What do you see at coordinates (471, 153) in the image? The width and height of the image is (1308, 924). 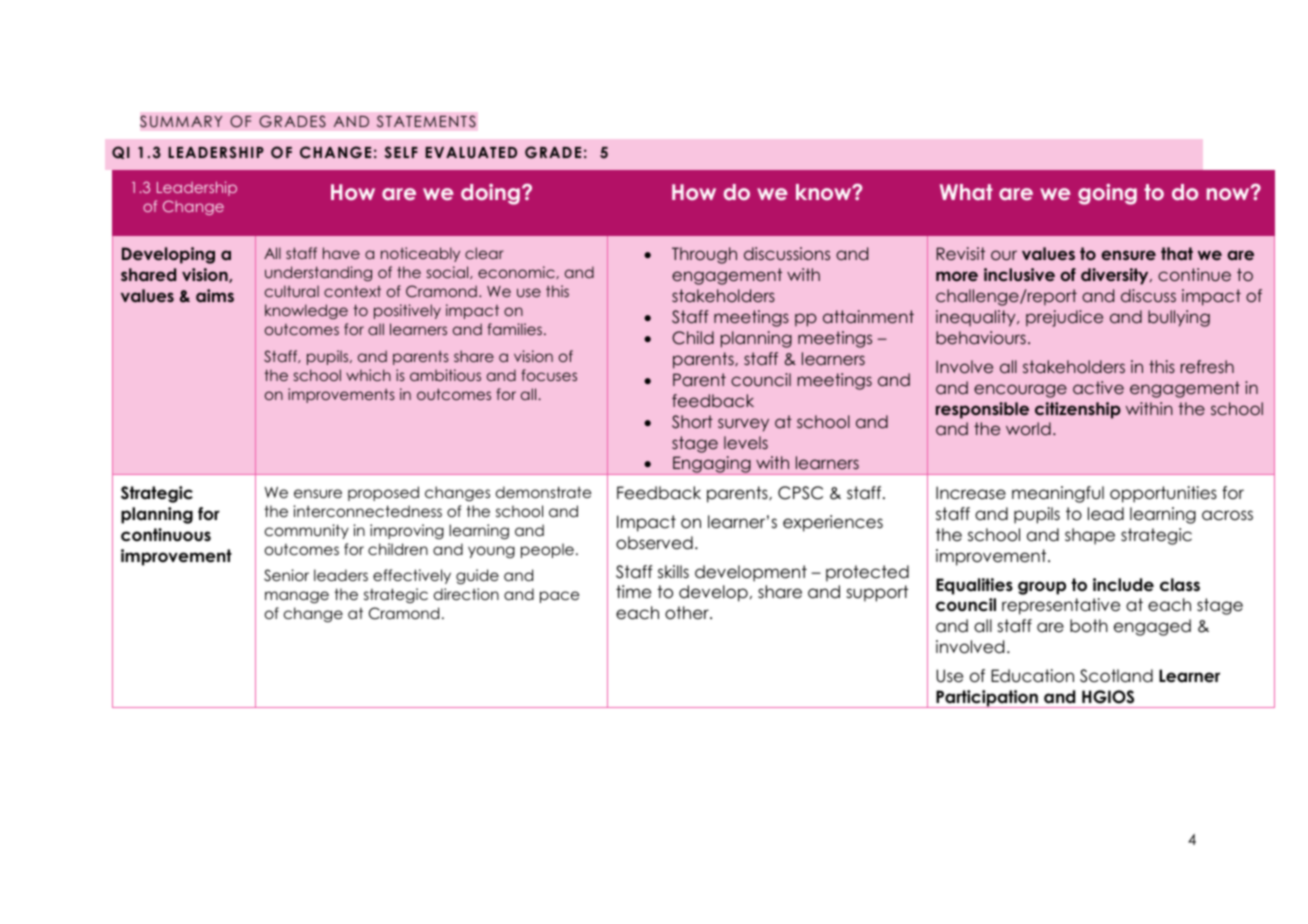 I see `EVALUATED` at bounding box center [471, 153].
